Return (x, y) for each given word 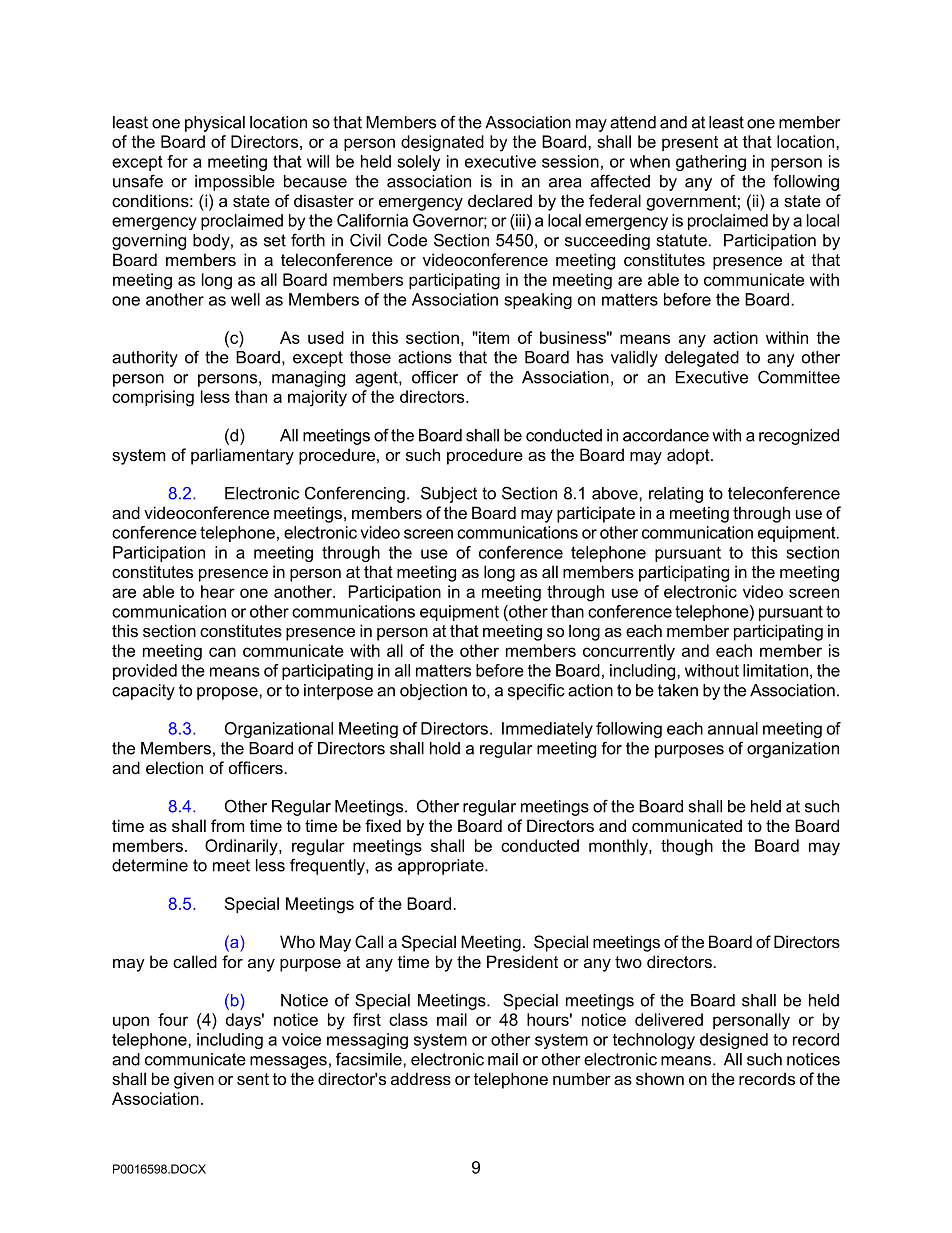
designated (442, 143)
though (687, 847)
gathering (711, 163)
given (194, 1080)
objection (433, 692)
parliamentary (242, 456)
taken (678, 690)
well (245, 299)
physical (215, 124)
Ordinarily (242, 847)
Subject (449, 494)
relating (676, 495)
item (493, 337)
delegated (702, 359)
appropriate (442, 867)
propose (228, 693)
